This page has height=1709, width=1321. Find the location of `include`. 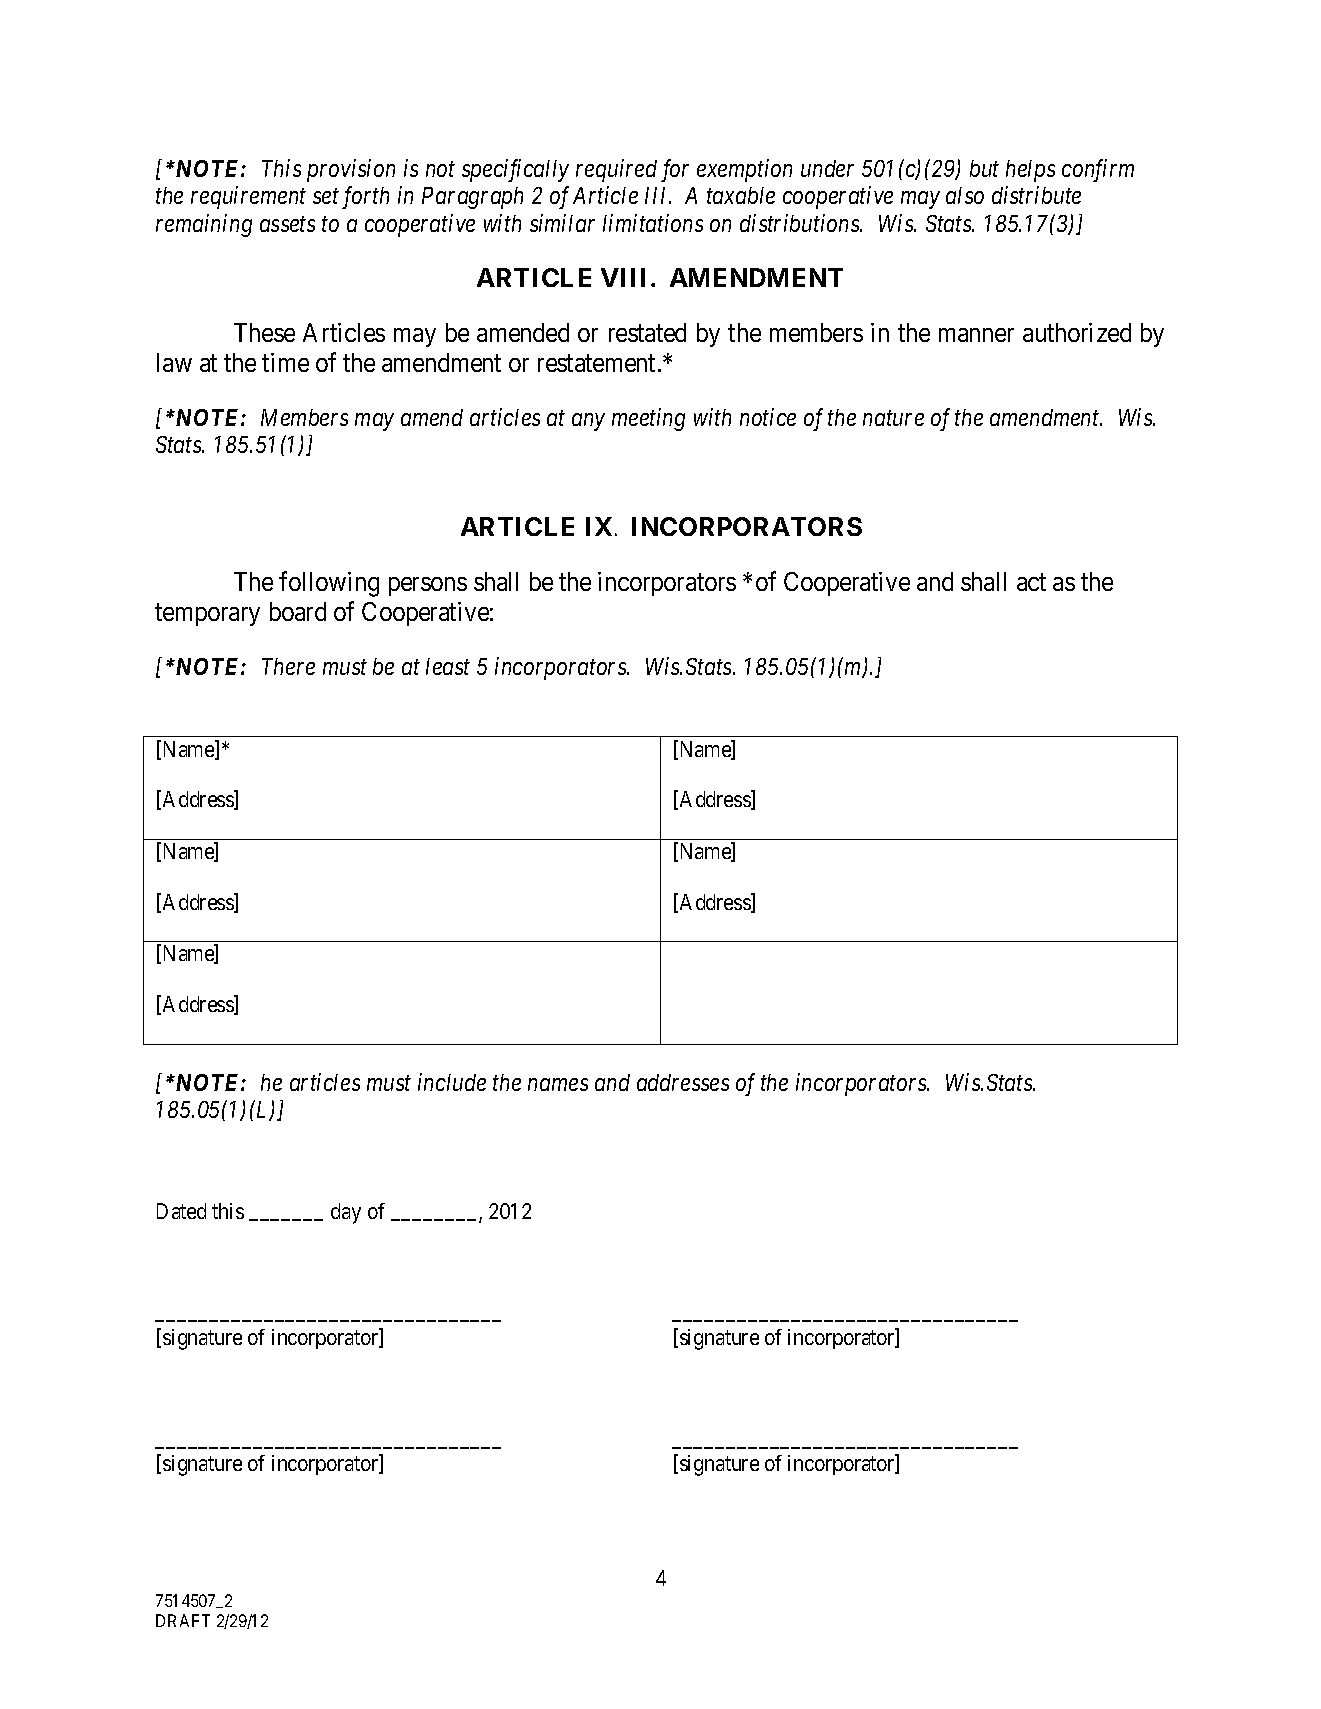

include is located at coordinates (452, 1082).
